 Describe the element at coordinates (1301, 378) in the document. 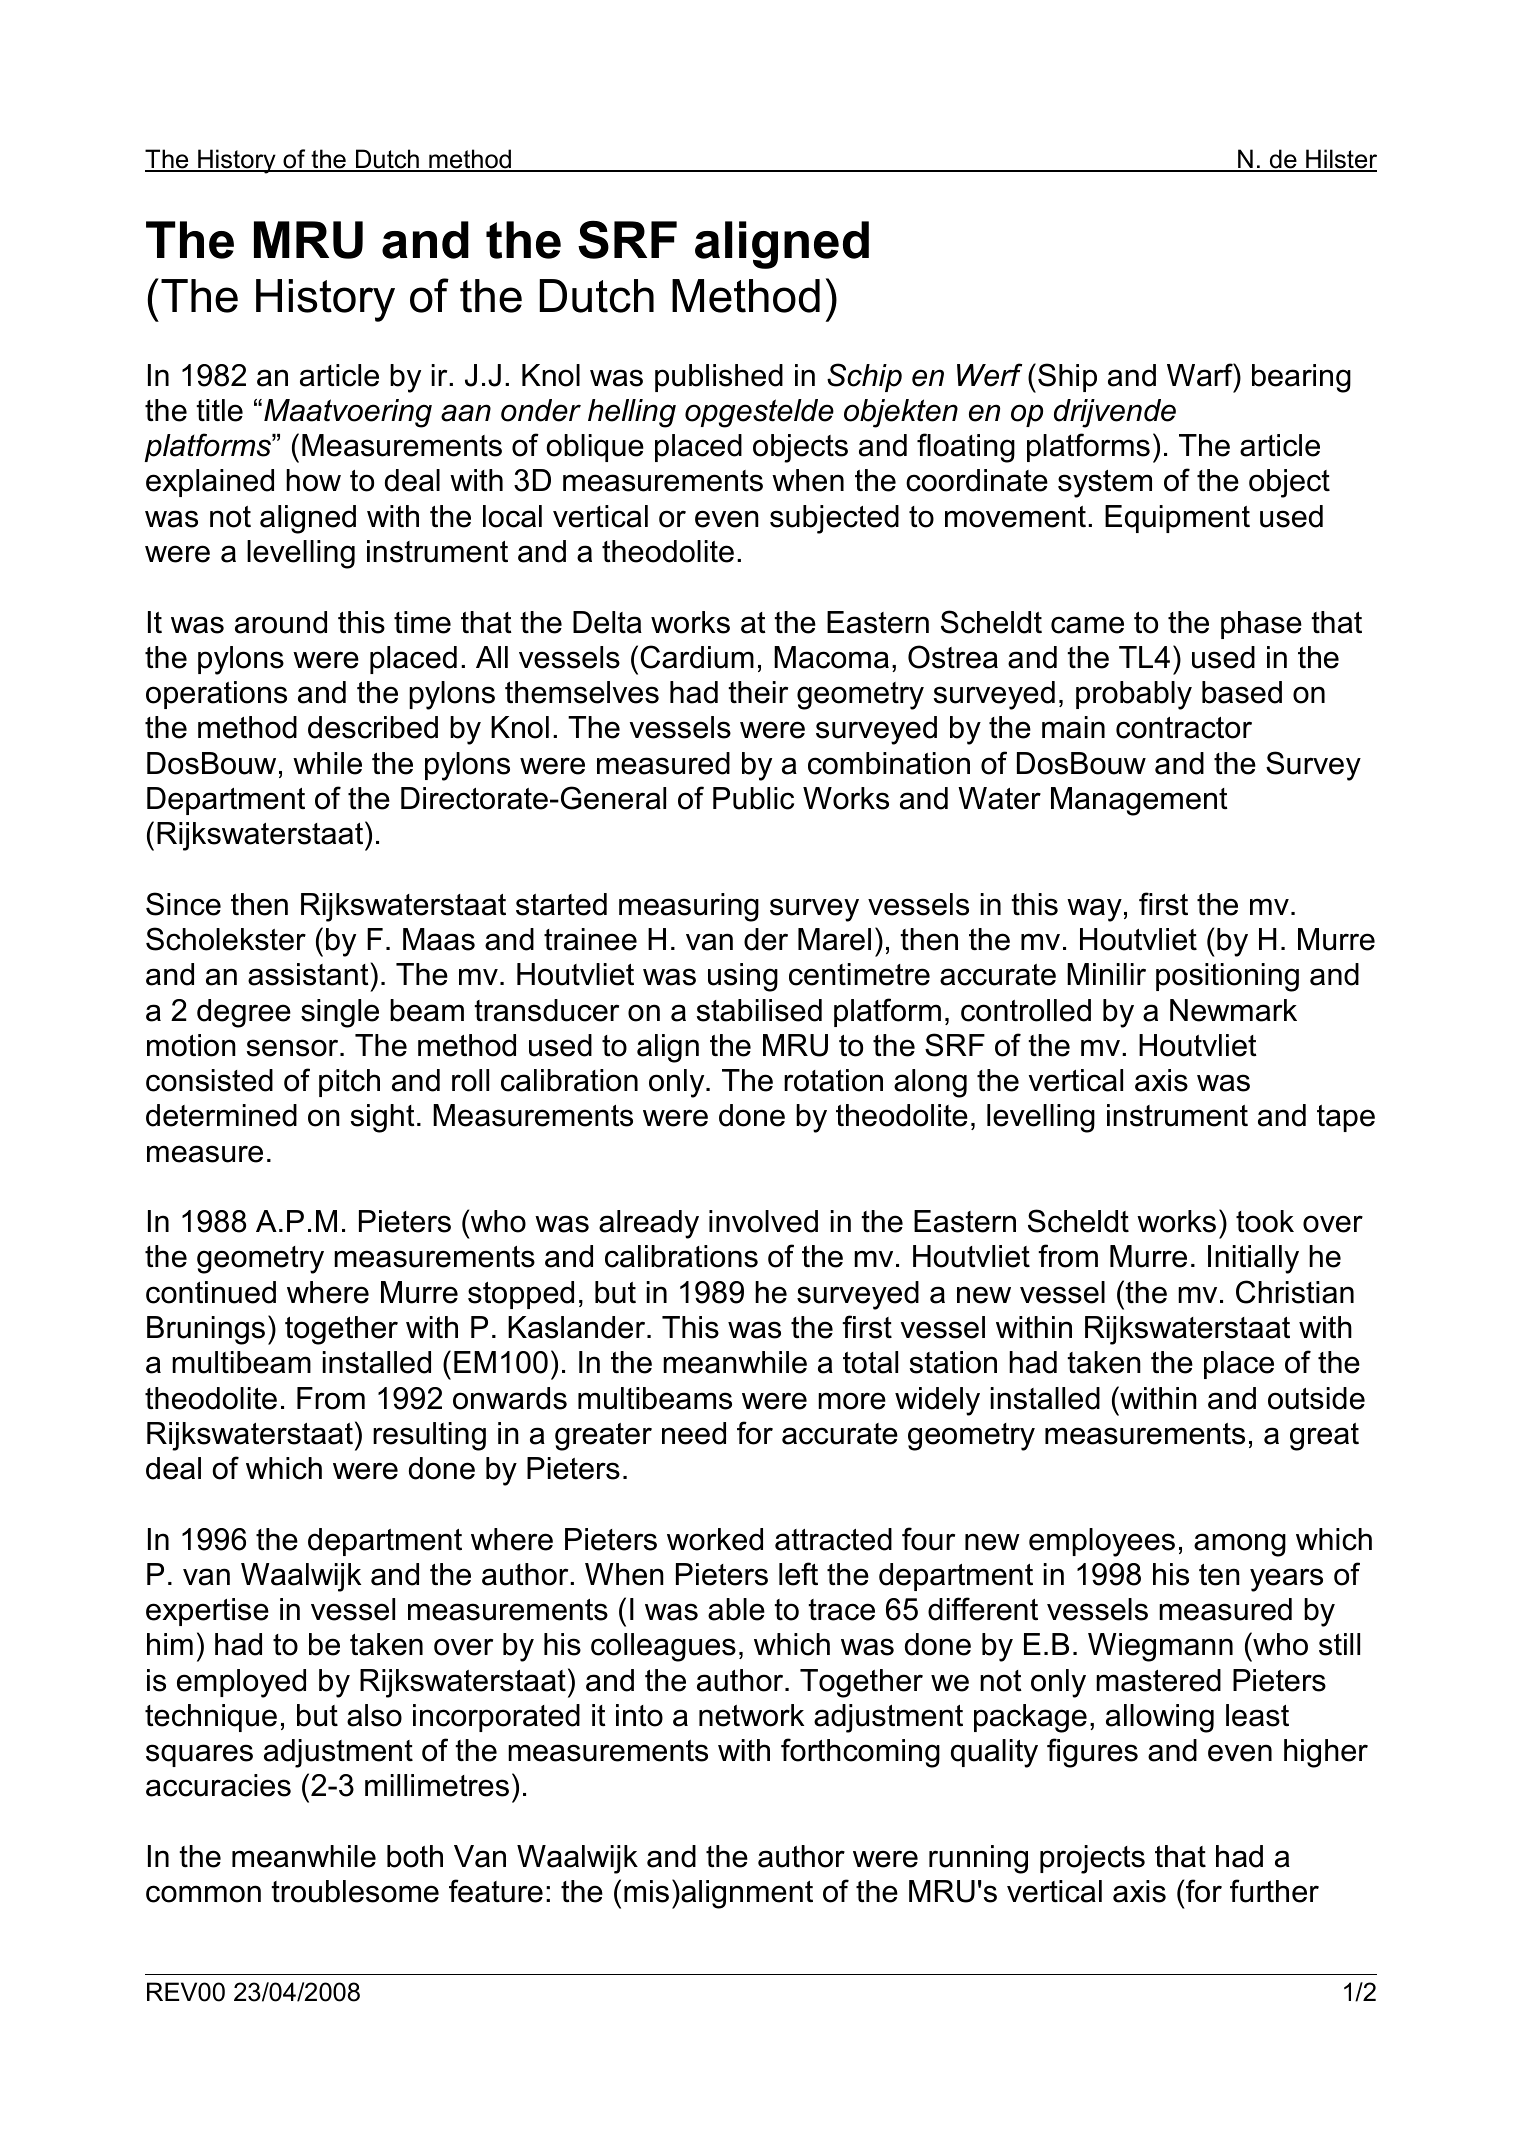

I see `bearing` at that location.
